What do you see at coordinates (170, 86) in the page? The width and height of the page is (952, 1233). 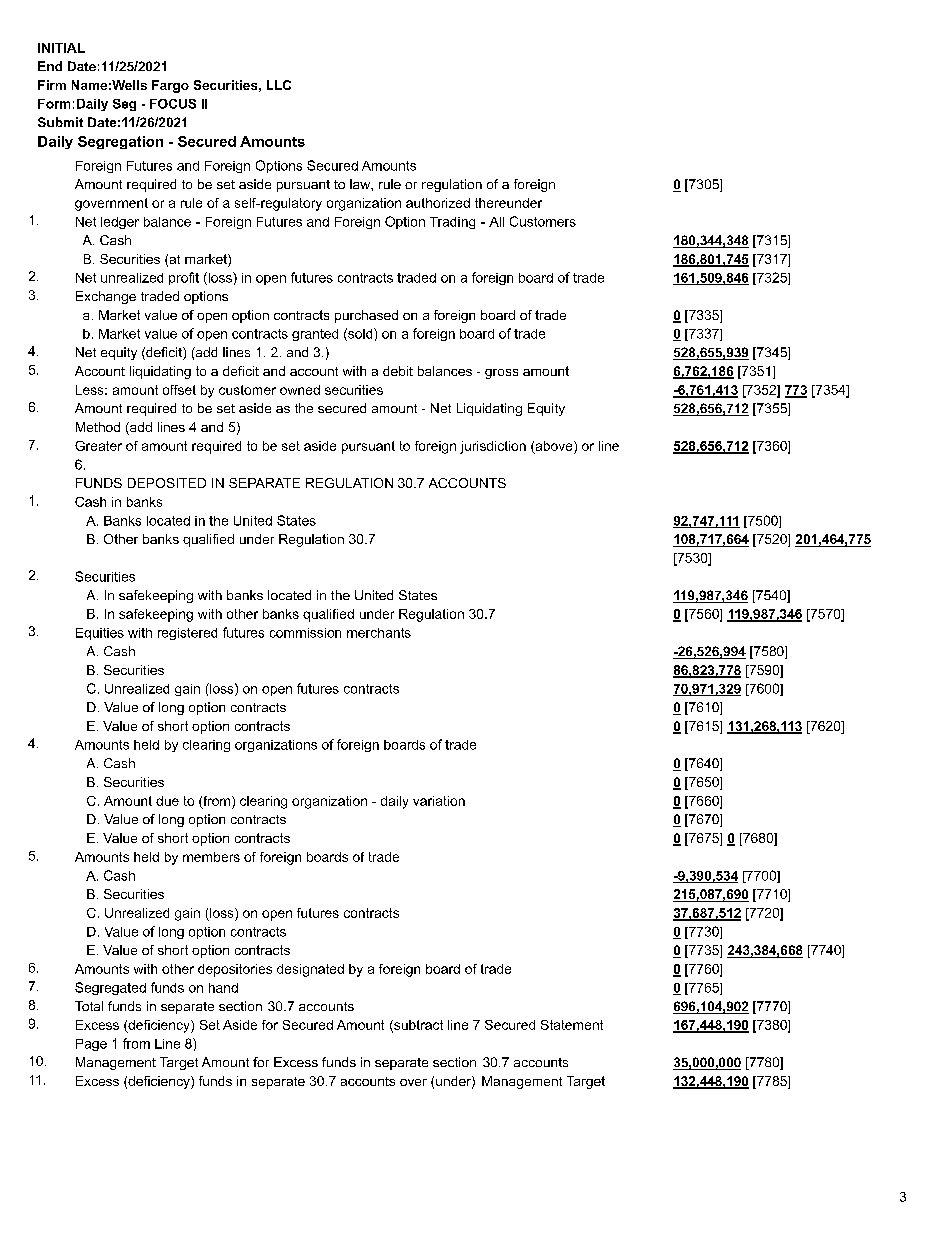 I see `Fargo` at bounding box center [170, 86].
